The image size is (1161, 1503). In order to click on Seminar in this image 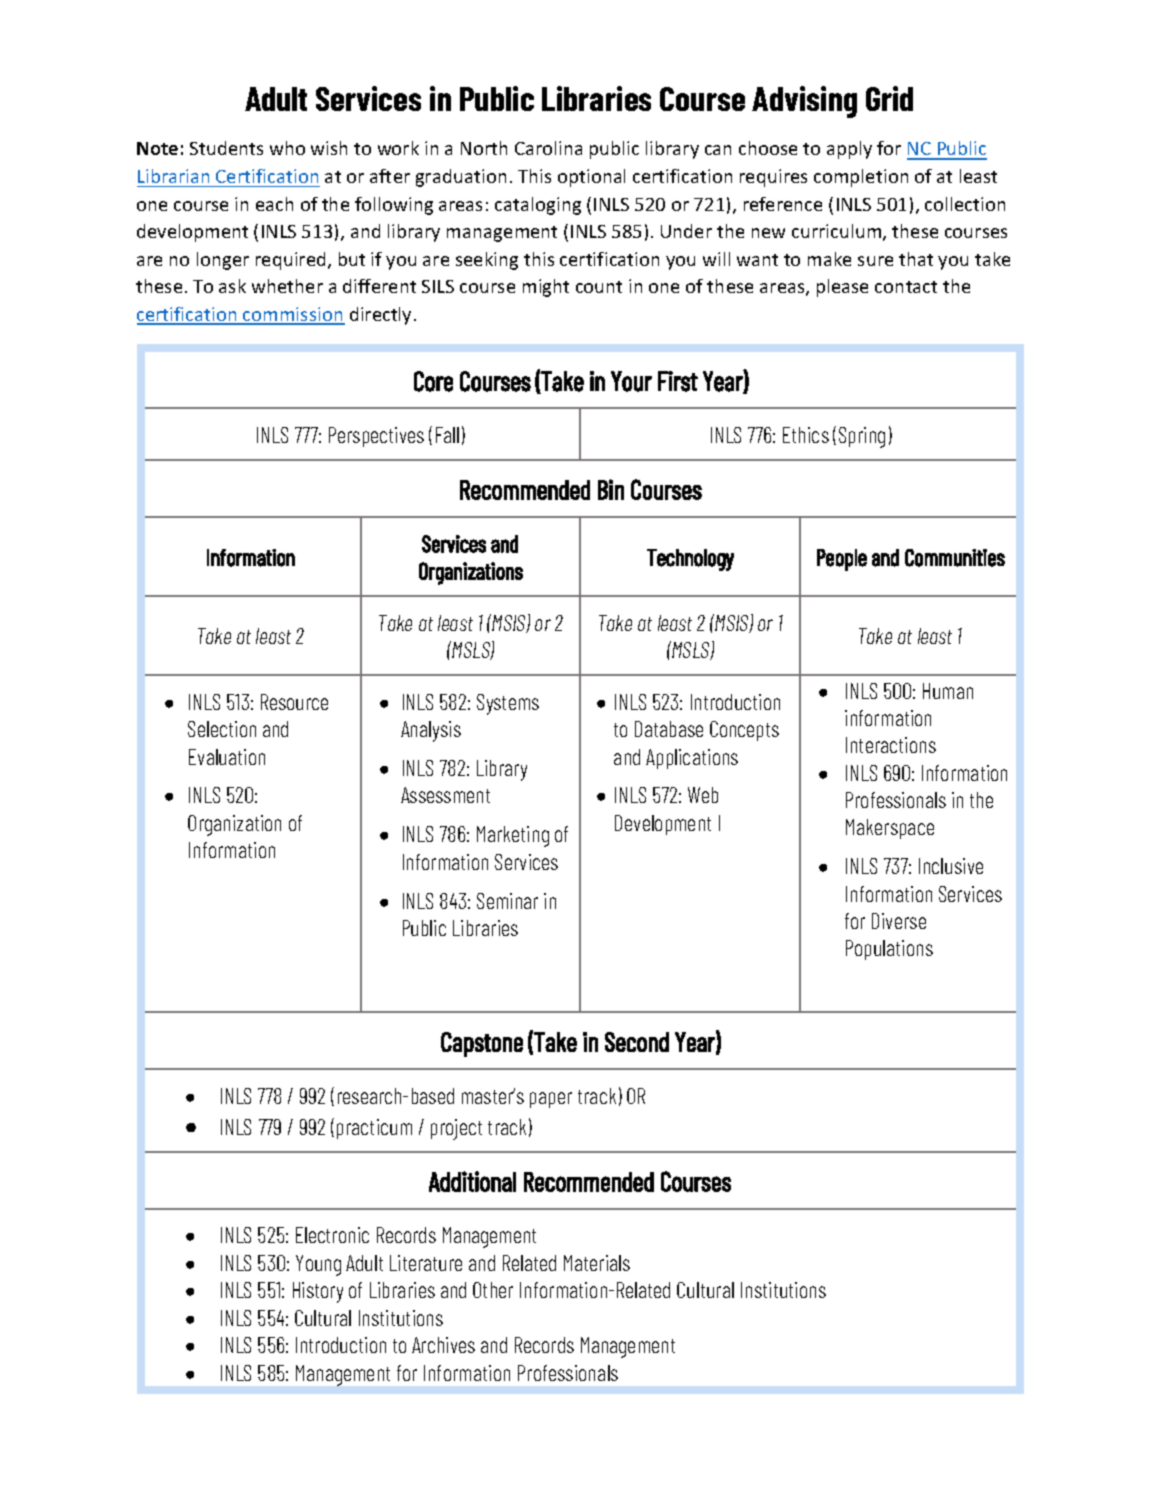, I will do `click(507, 901)`.
